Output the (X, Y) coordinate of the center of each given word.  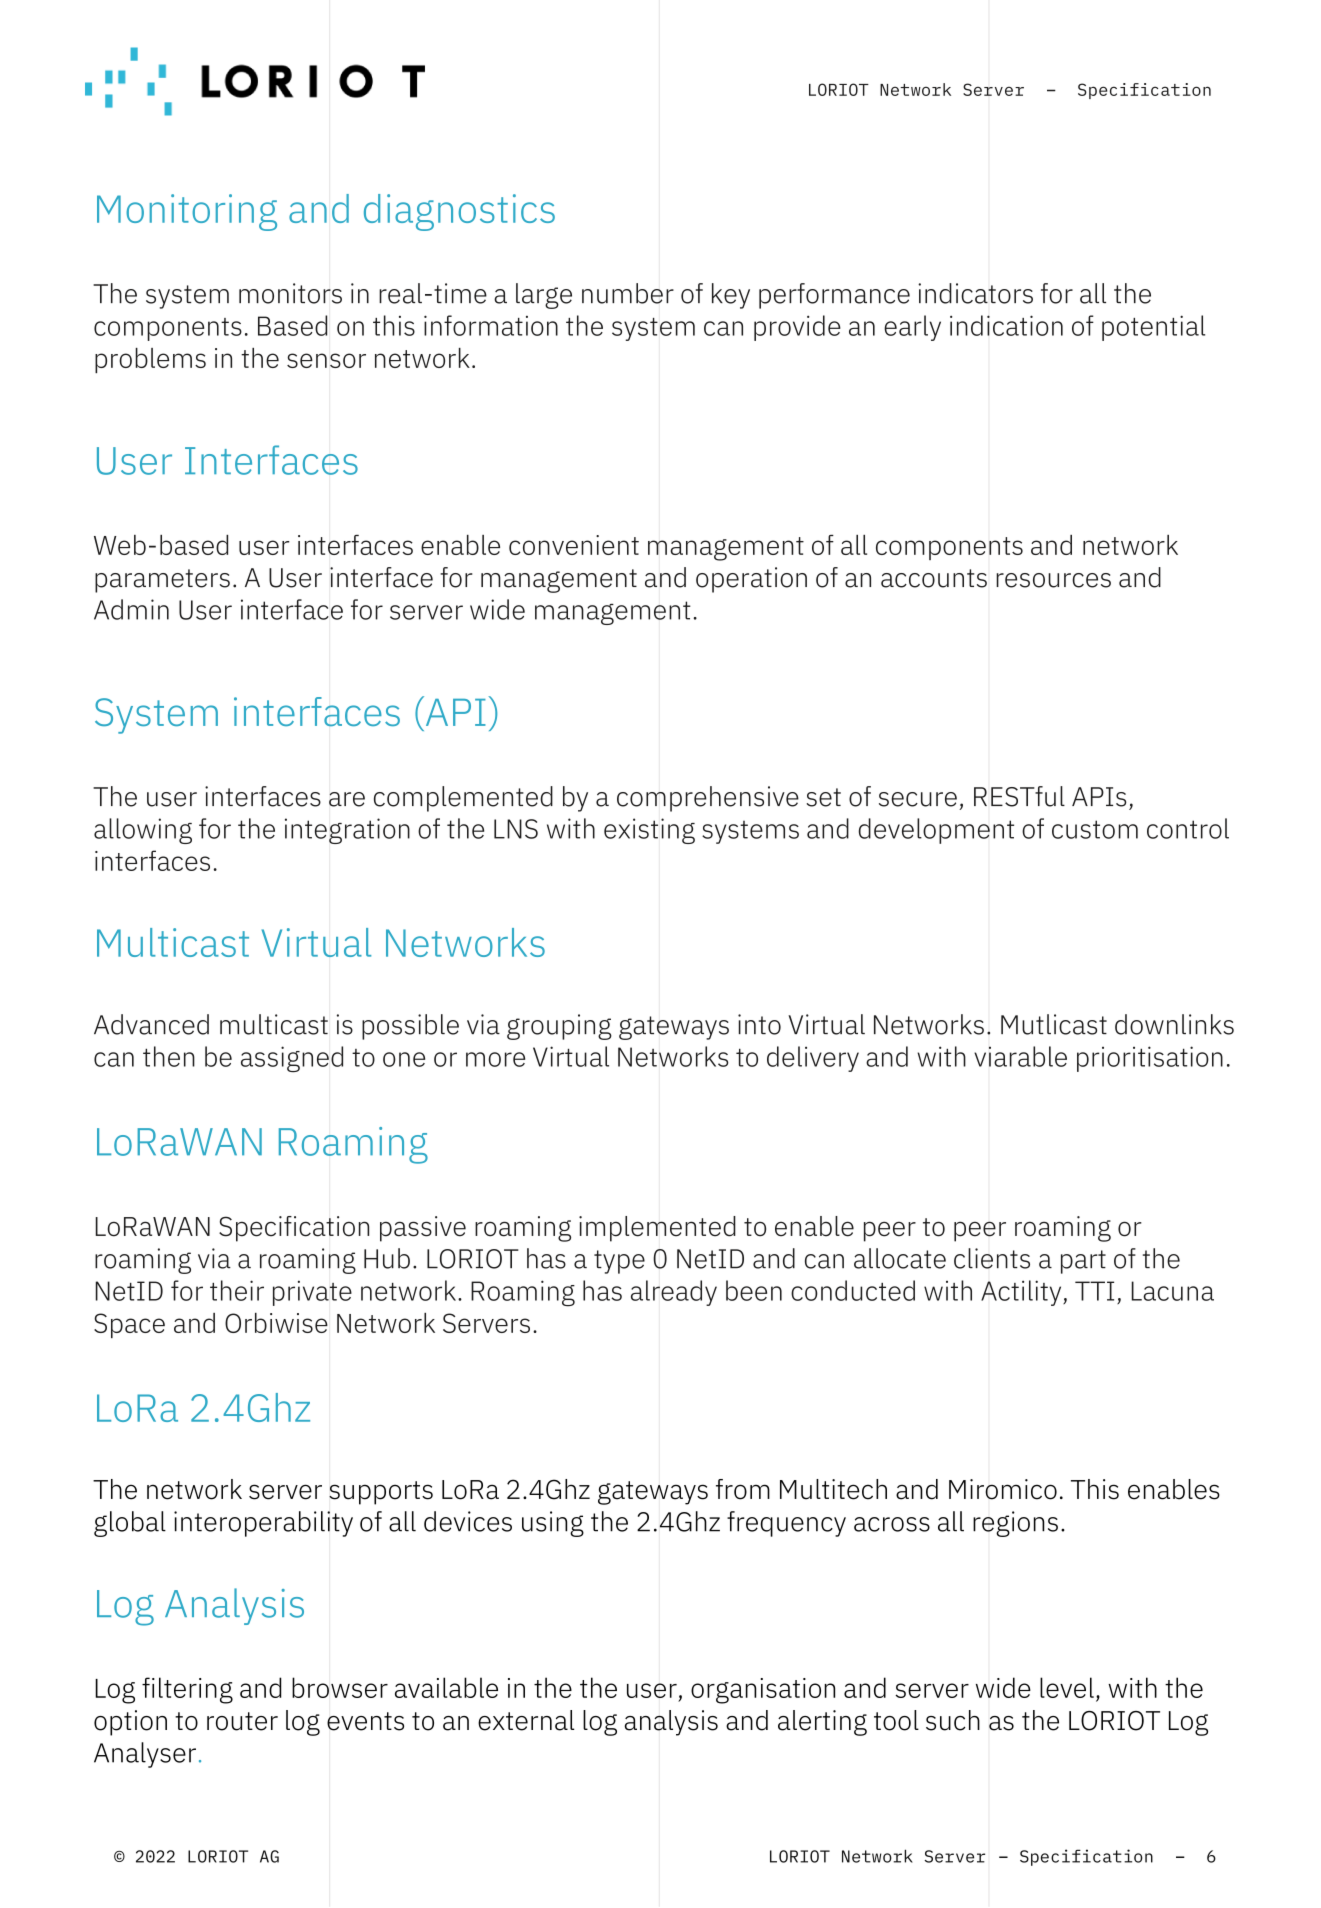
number (628, 293)
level (1067, 1687)
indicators (975, 293)
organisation (763, 1691)
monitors (290, 293)
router (242, 1721)
